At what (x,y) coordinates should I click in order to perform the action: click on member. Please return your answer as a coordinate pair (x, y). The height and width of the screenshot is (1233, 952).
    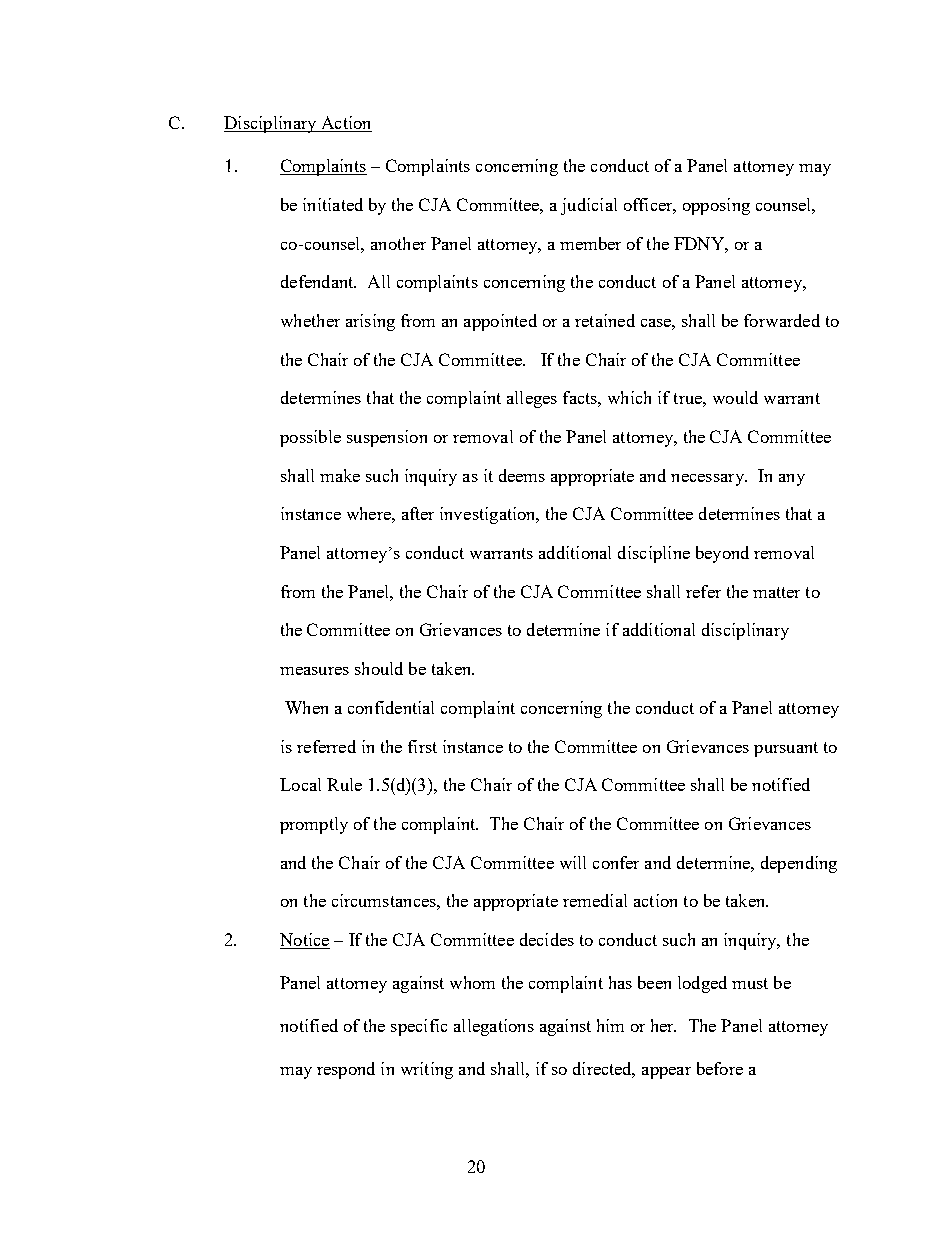
    Looking at the image, I should click on (590, 243).
